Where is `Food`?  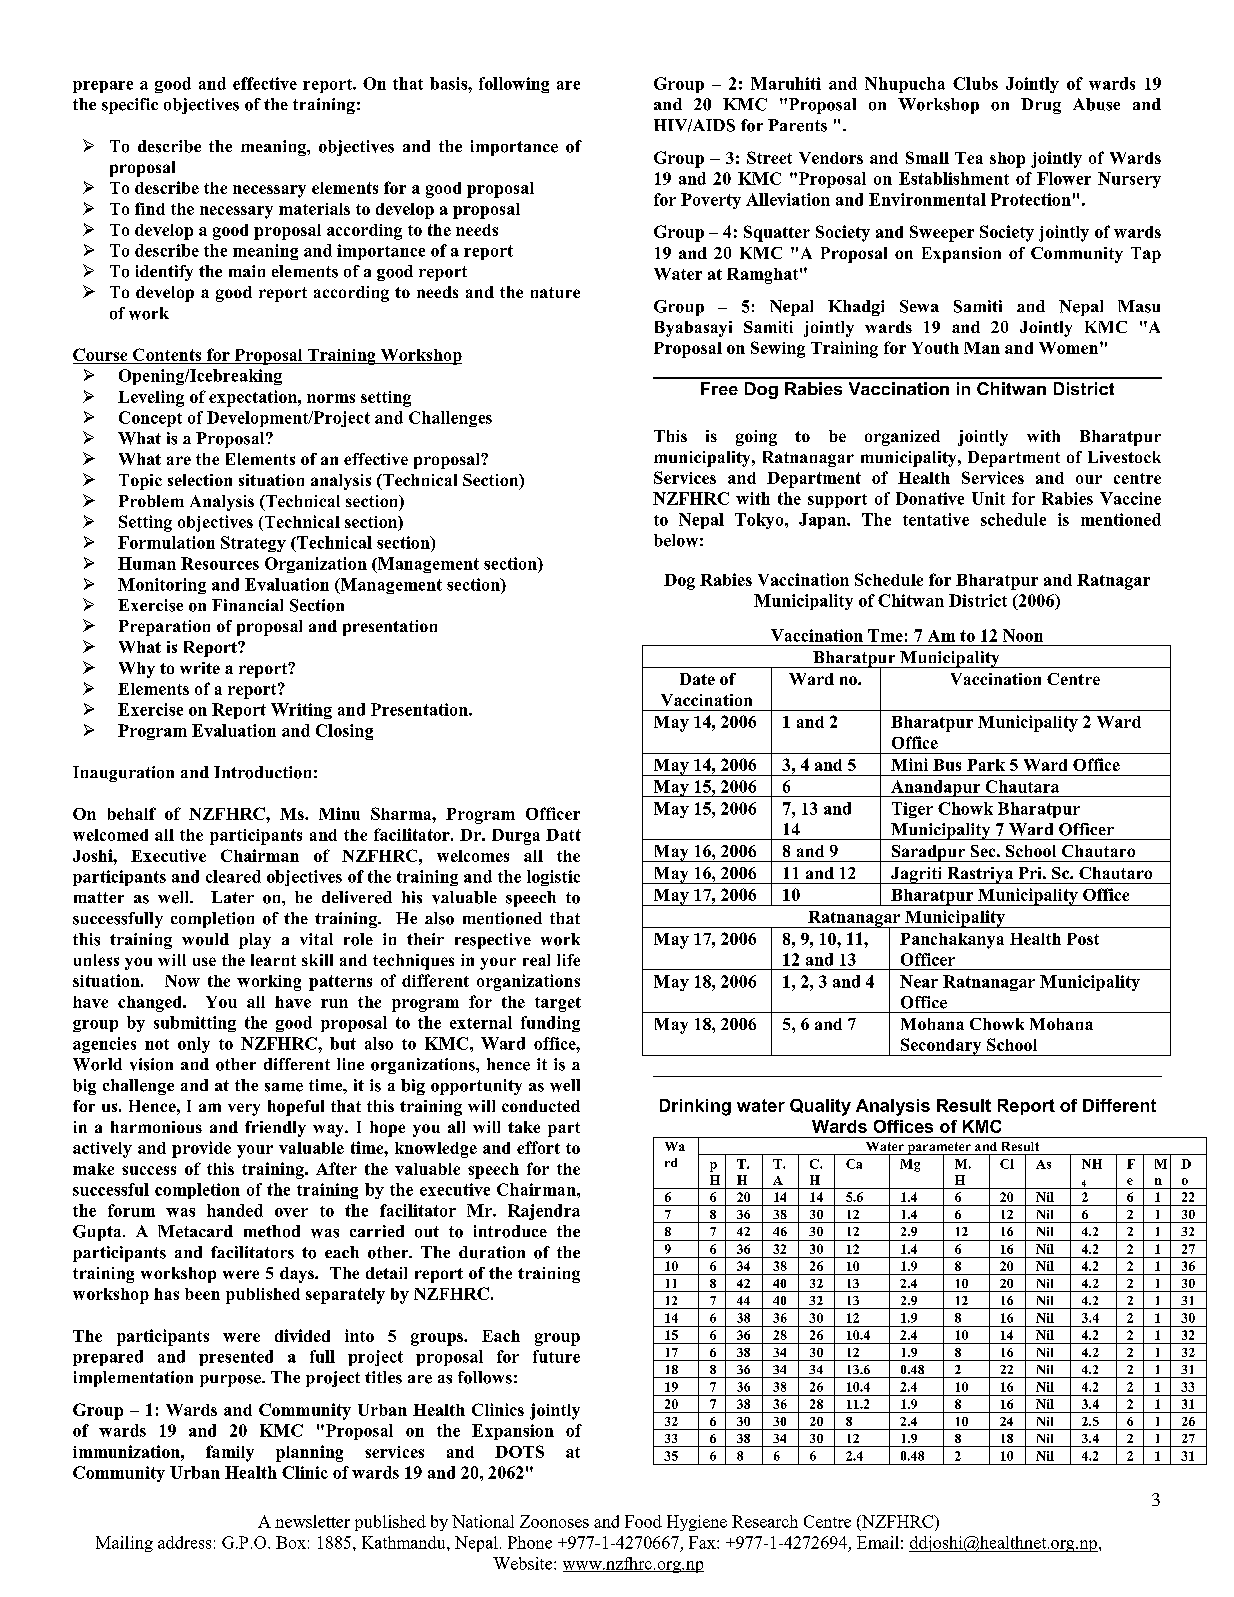
Food is located at coordinates (643, 1521).
